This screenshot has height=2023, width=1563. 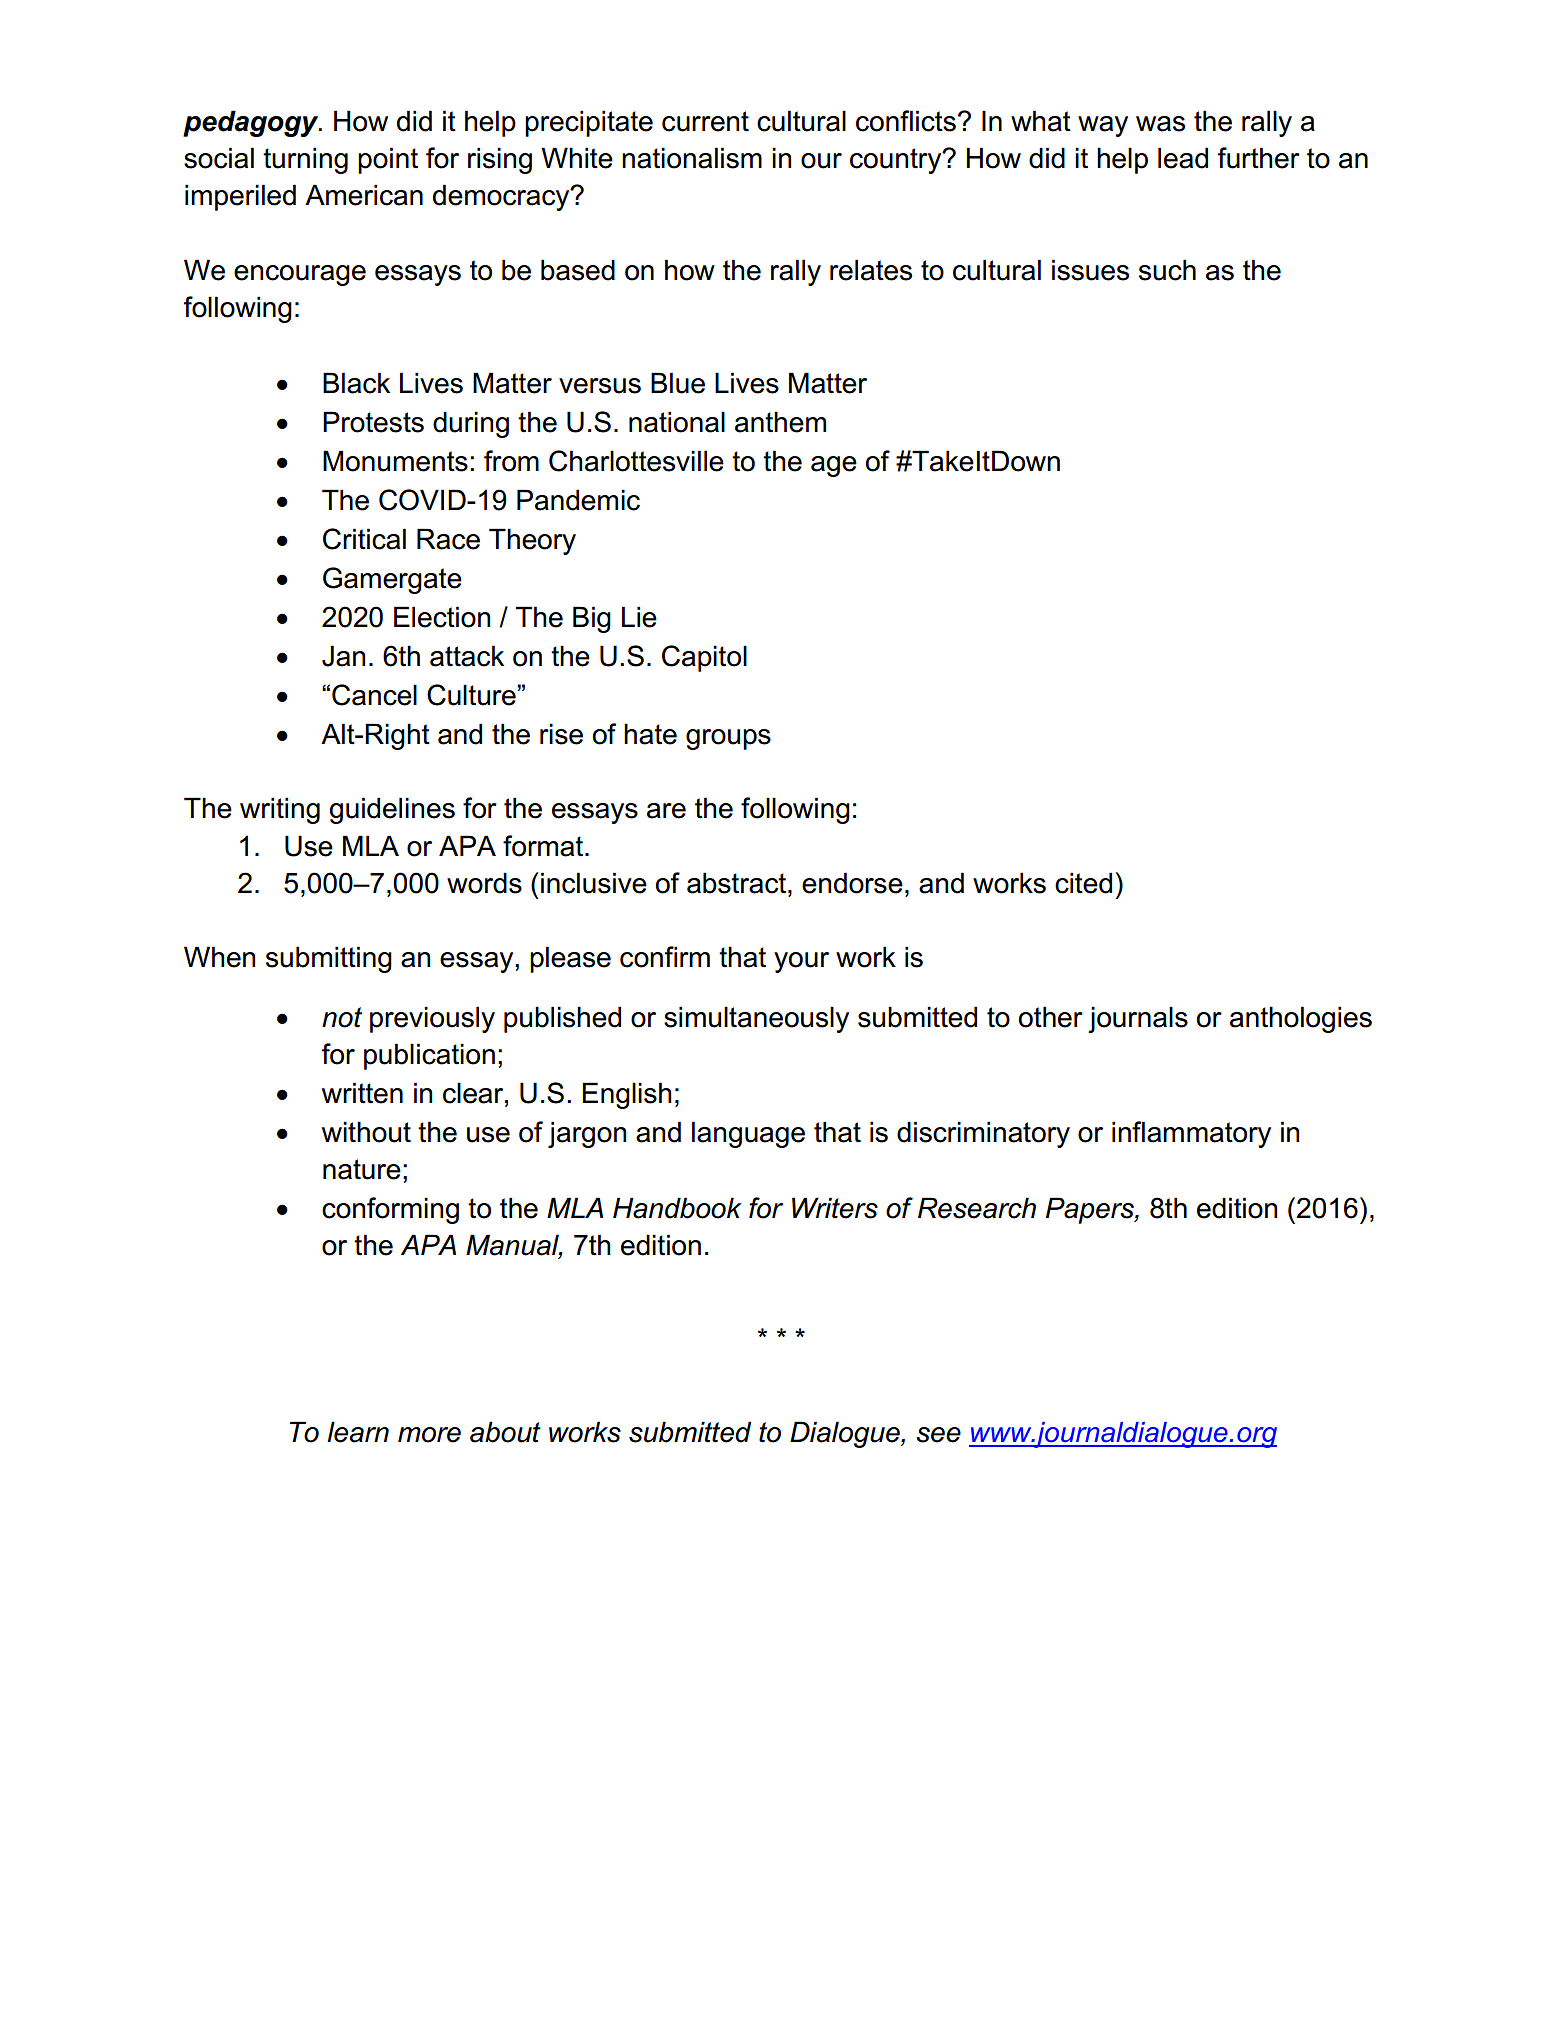 I want to click on Jan, so click(x=343, y=656).
